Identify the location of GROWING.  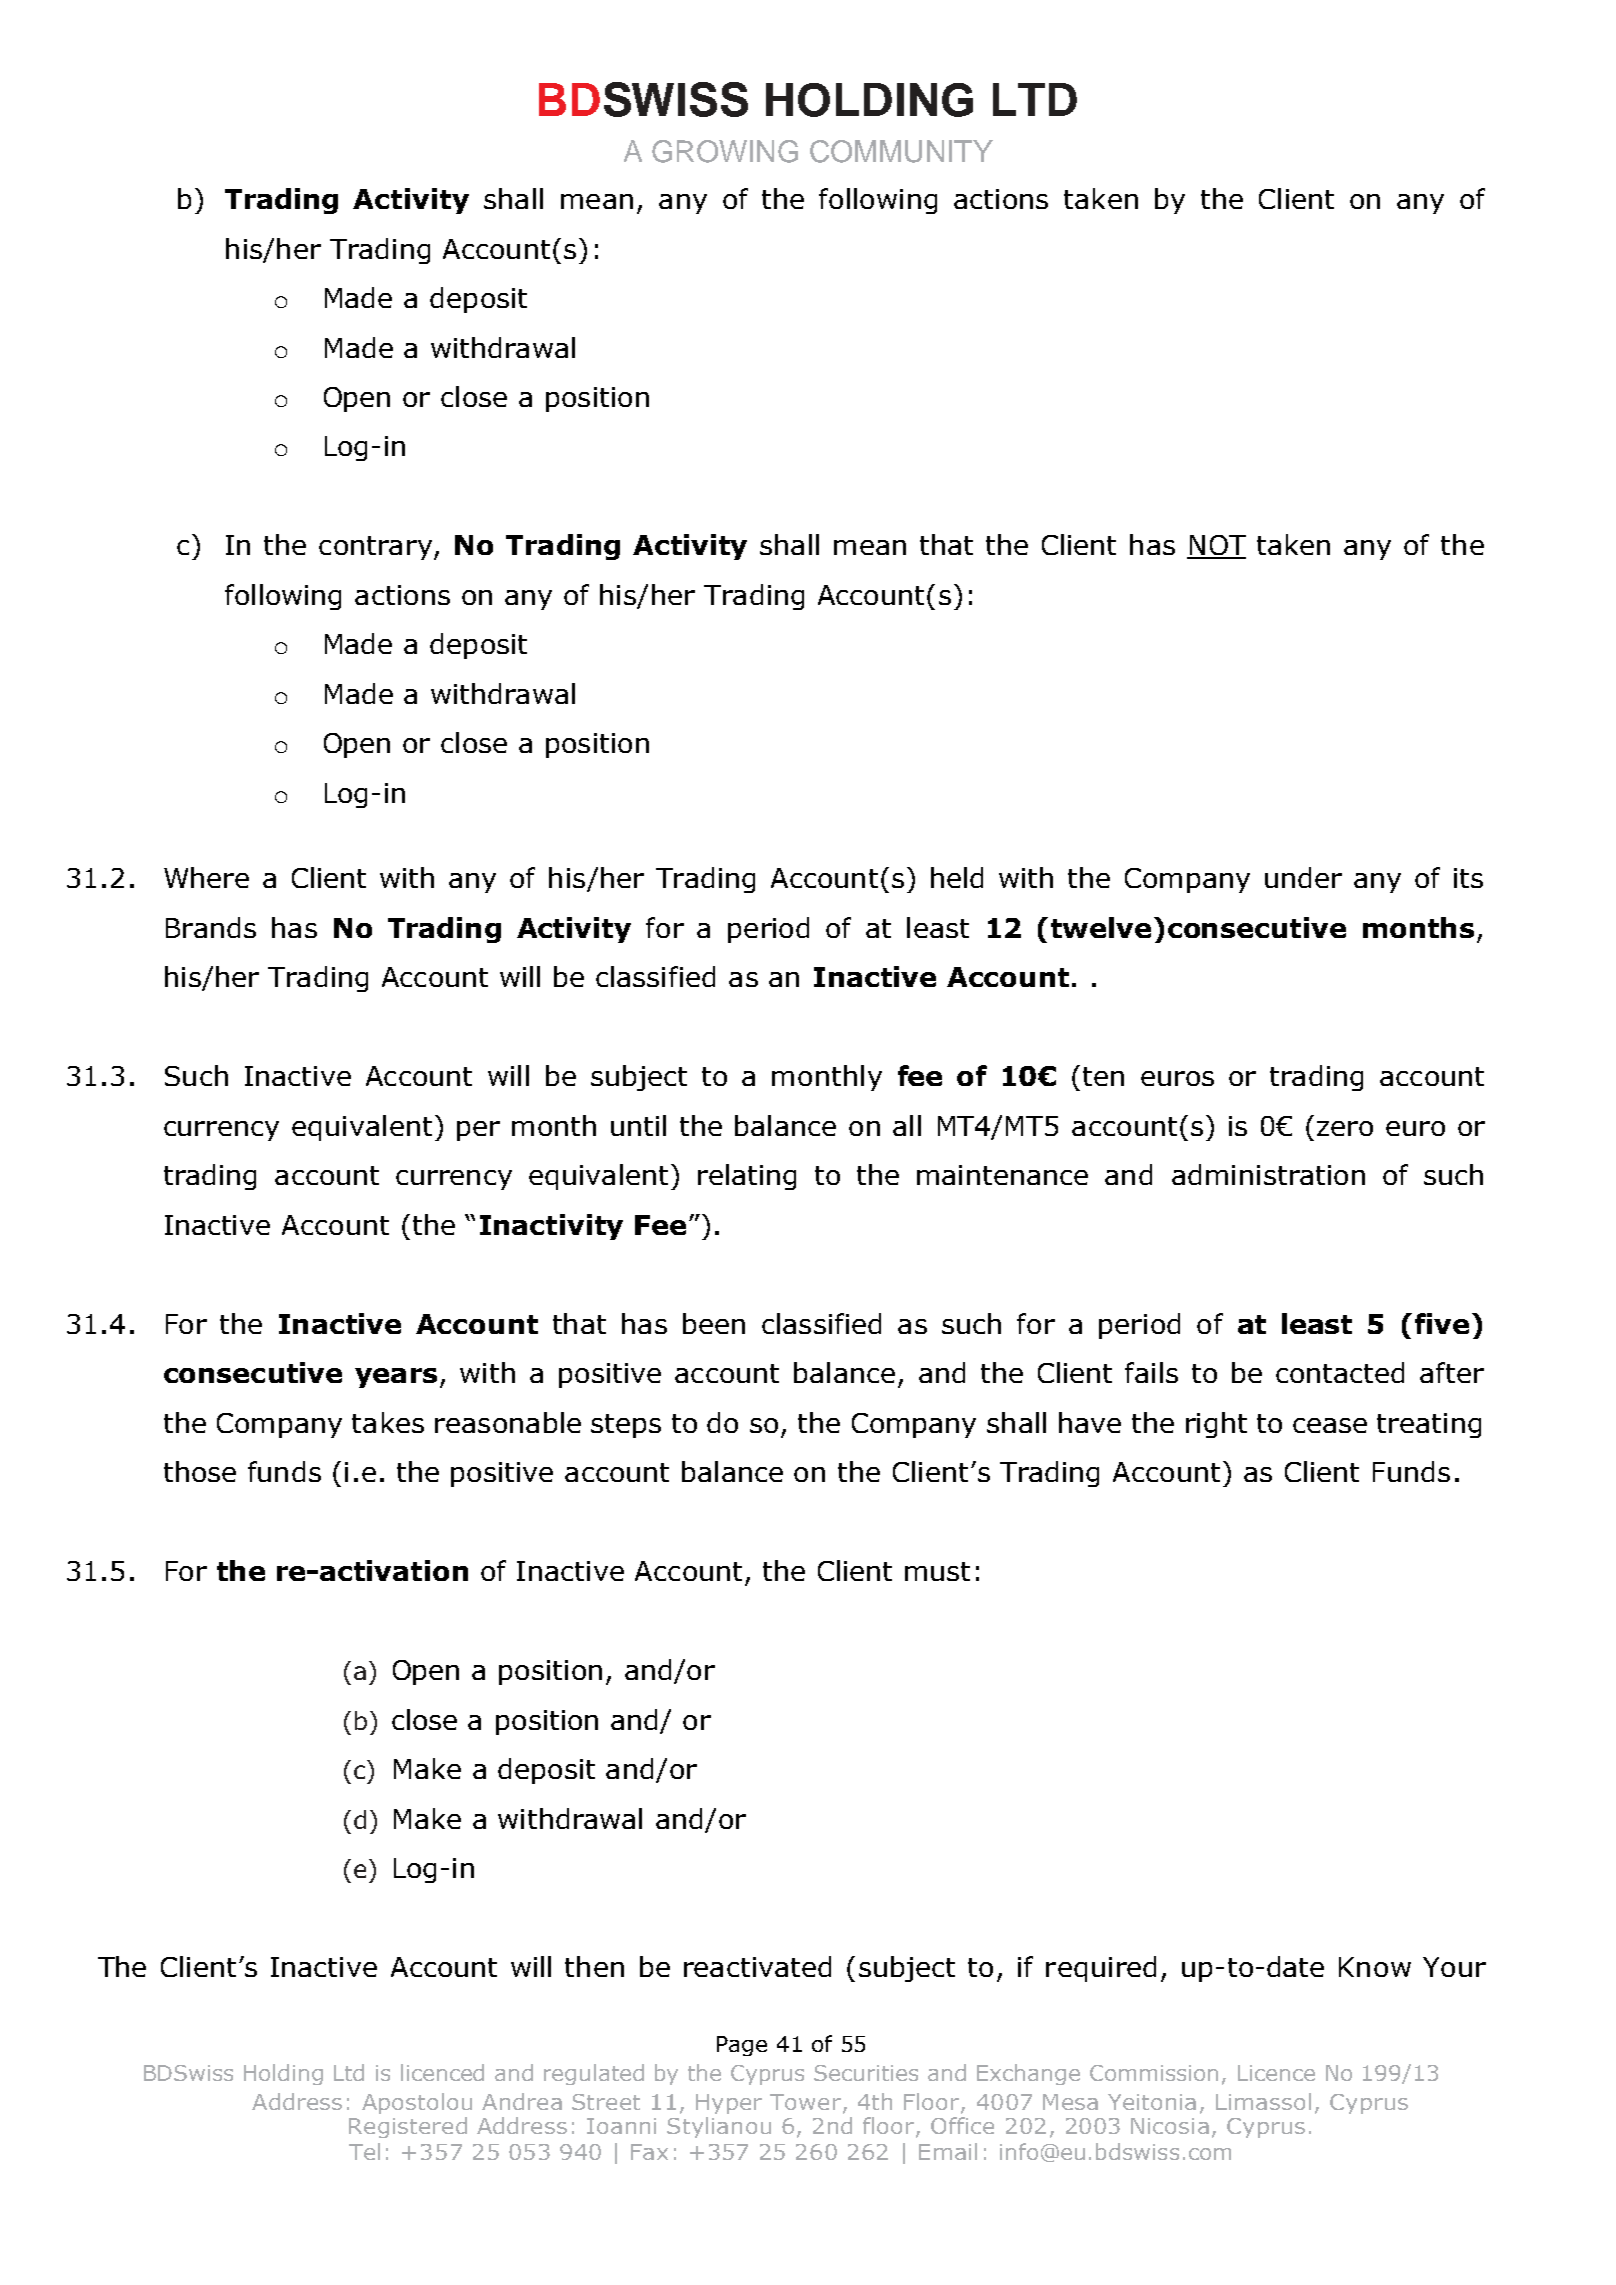
(725, 151).
